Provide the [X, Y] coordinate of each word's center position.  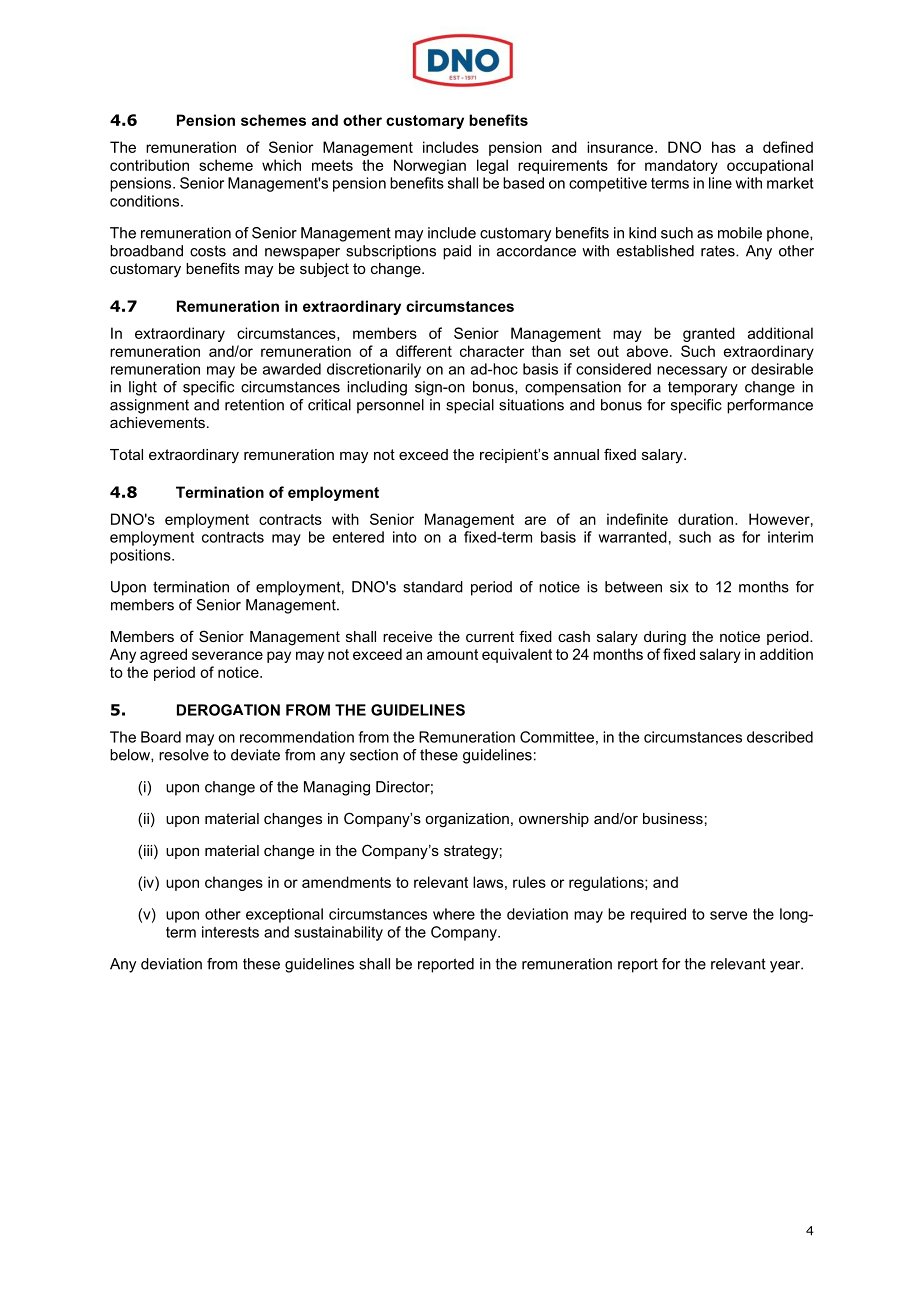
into [405, 537]
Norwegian [430, 166]
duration [707, 519]
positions [141, 556]
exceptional [284, 915]
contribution [149, 165]
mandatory [681, 166]
